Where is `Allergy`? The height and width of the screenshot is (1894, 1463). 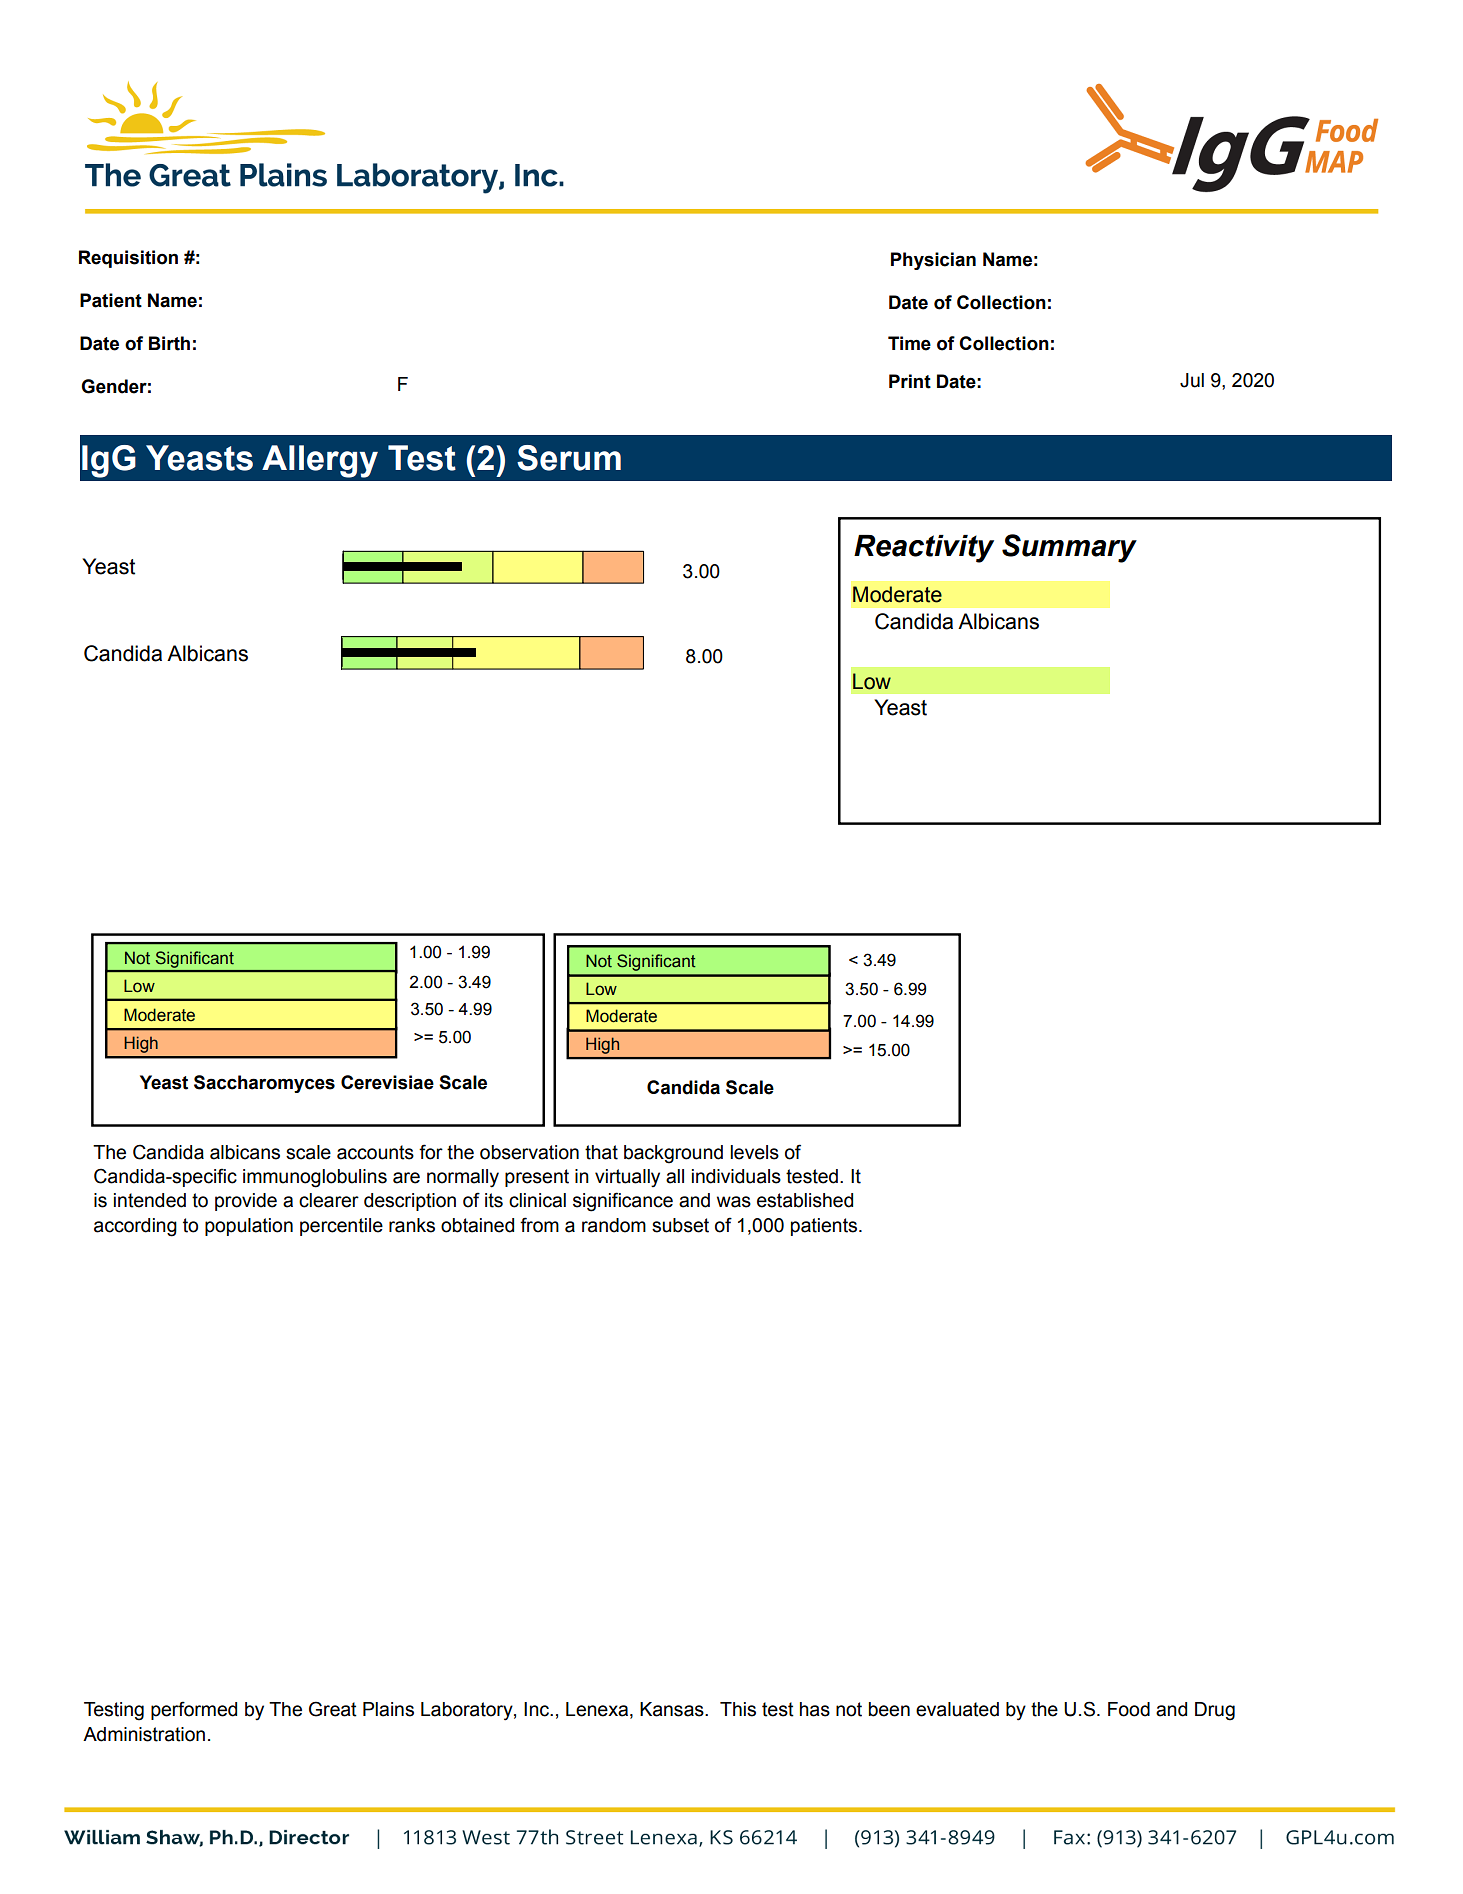
Allergy is located at coordinates (320, 461).
